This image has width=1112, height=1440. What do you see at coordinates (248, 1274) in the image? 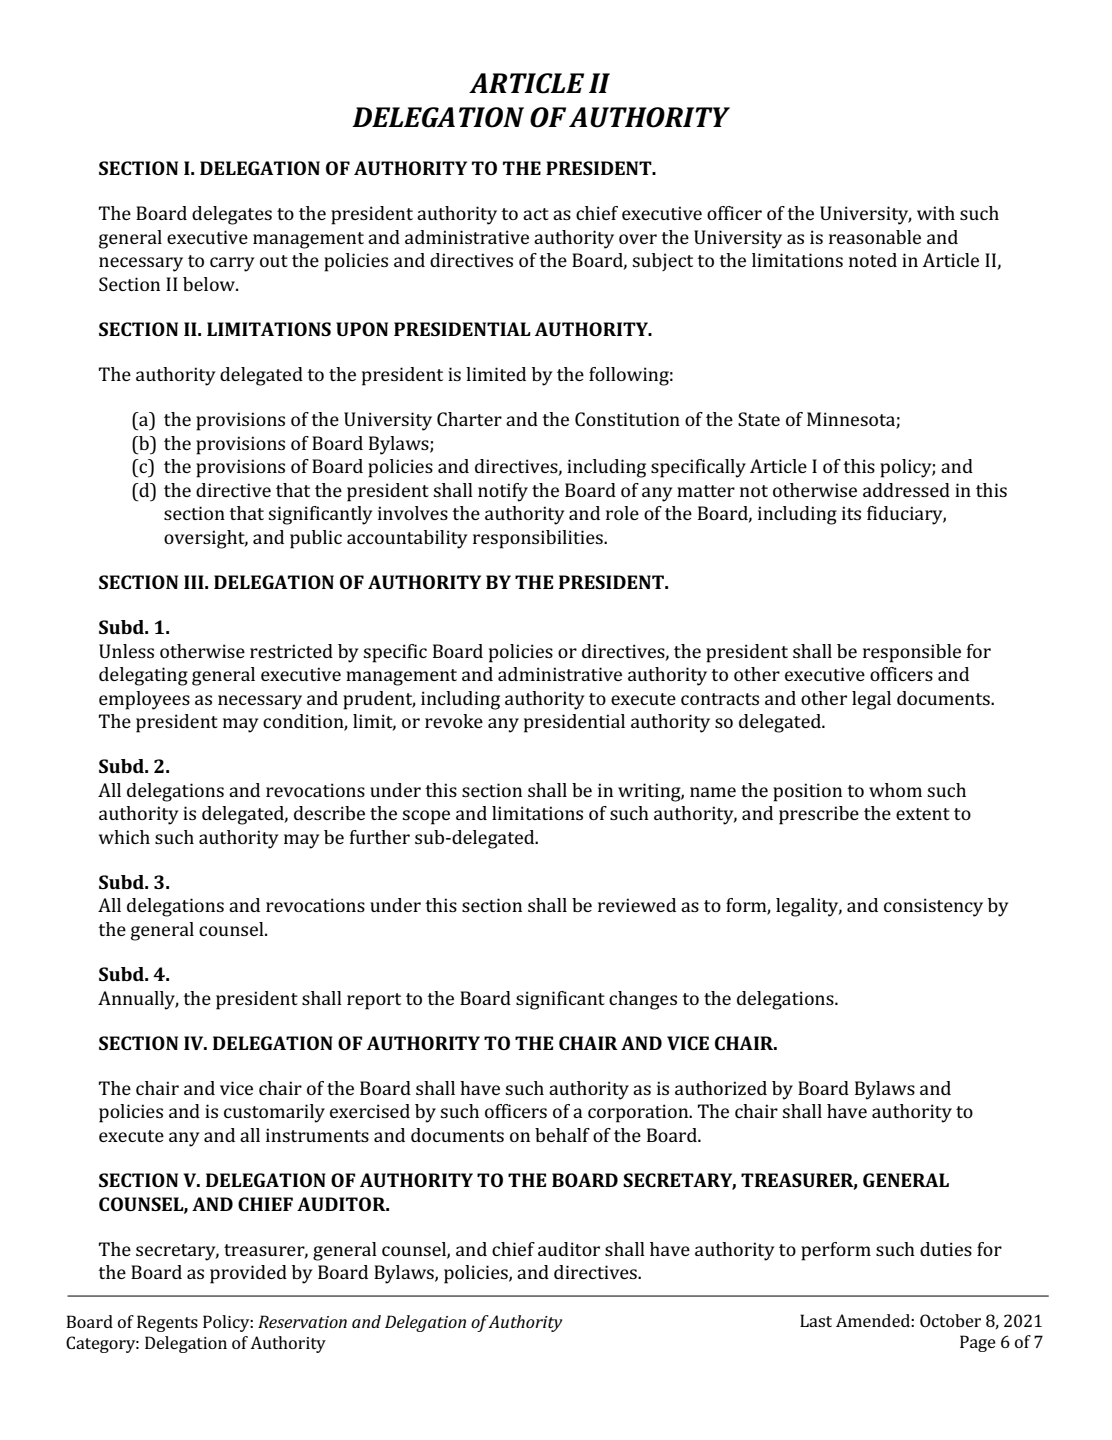
I see `provided` at bounding box center [248, 1274].
